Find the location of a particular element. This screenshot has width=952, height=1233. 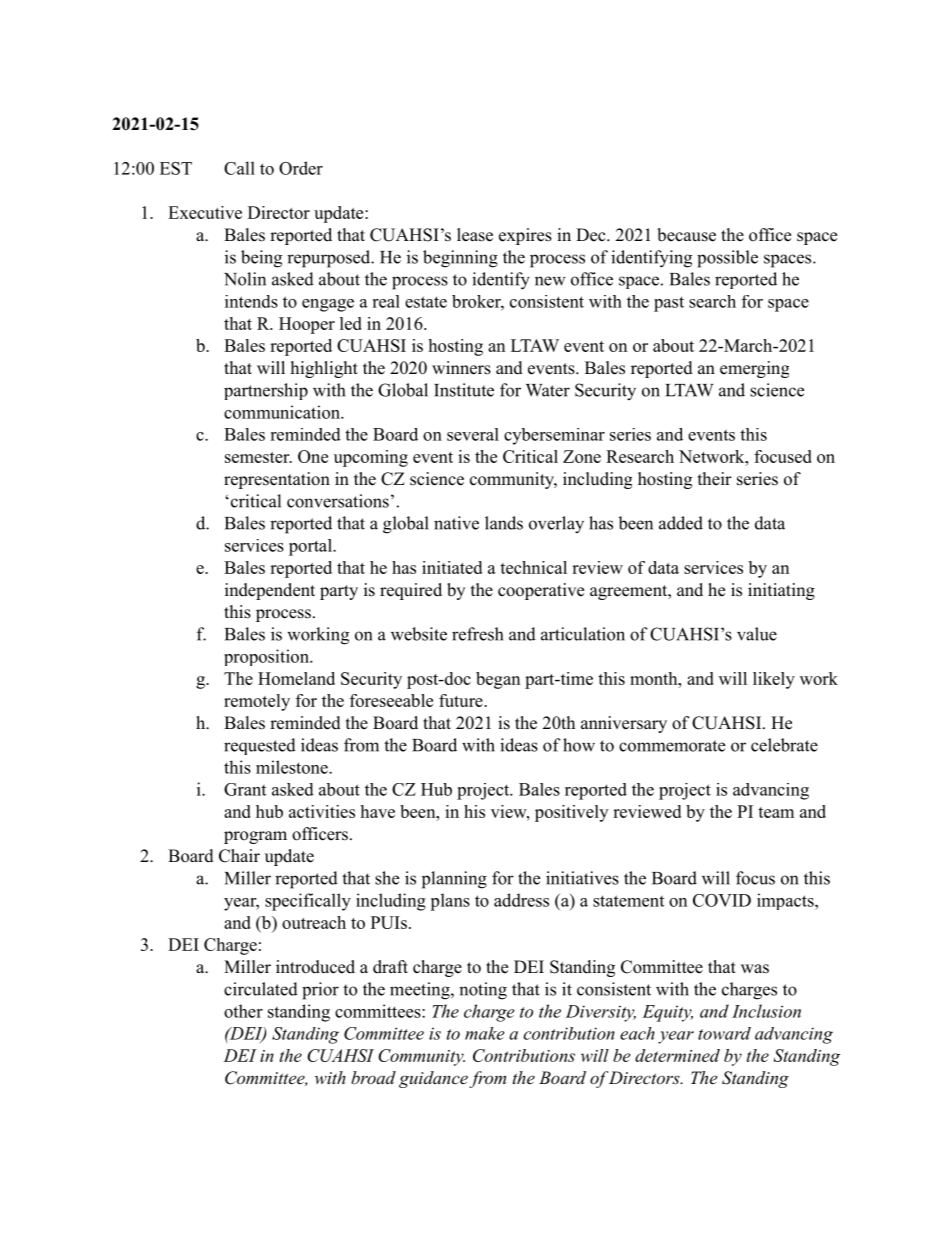

other is located at coordinates (243, 1011).
